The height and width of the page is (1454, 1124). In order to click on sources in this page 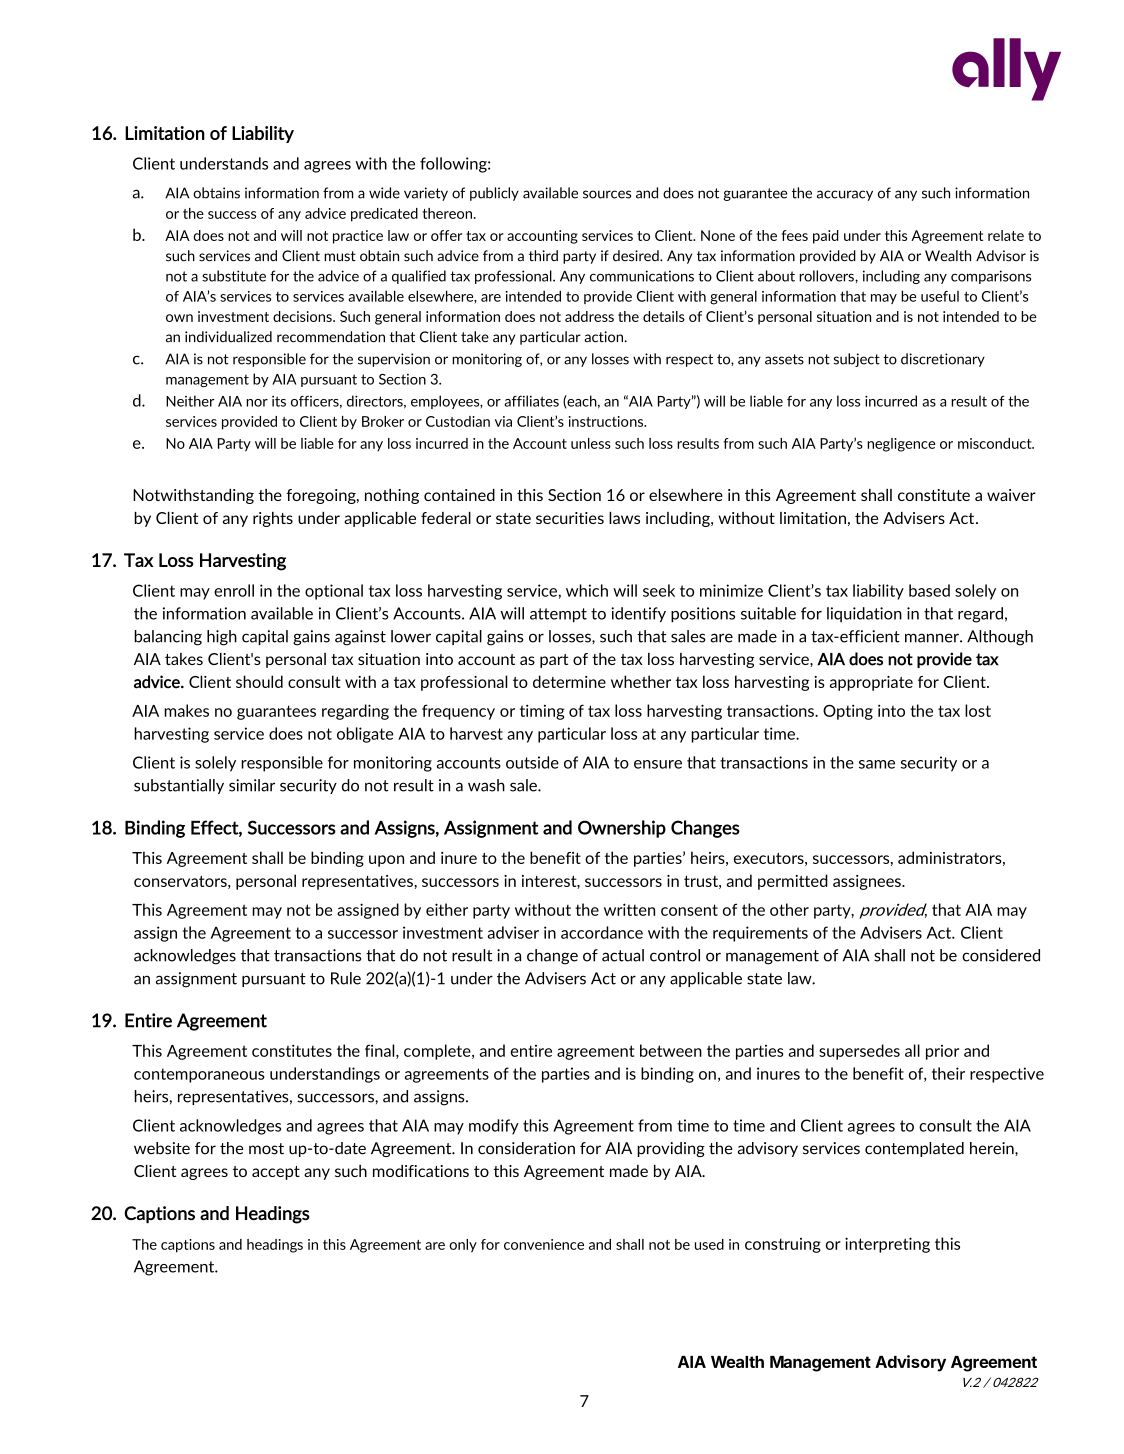, I will do `click(607, 194)`.
